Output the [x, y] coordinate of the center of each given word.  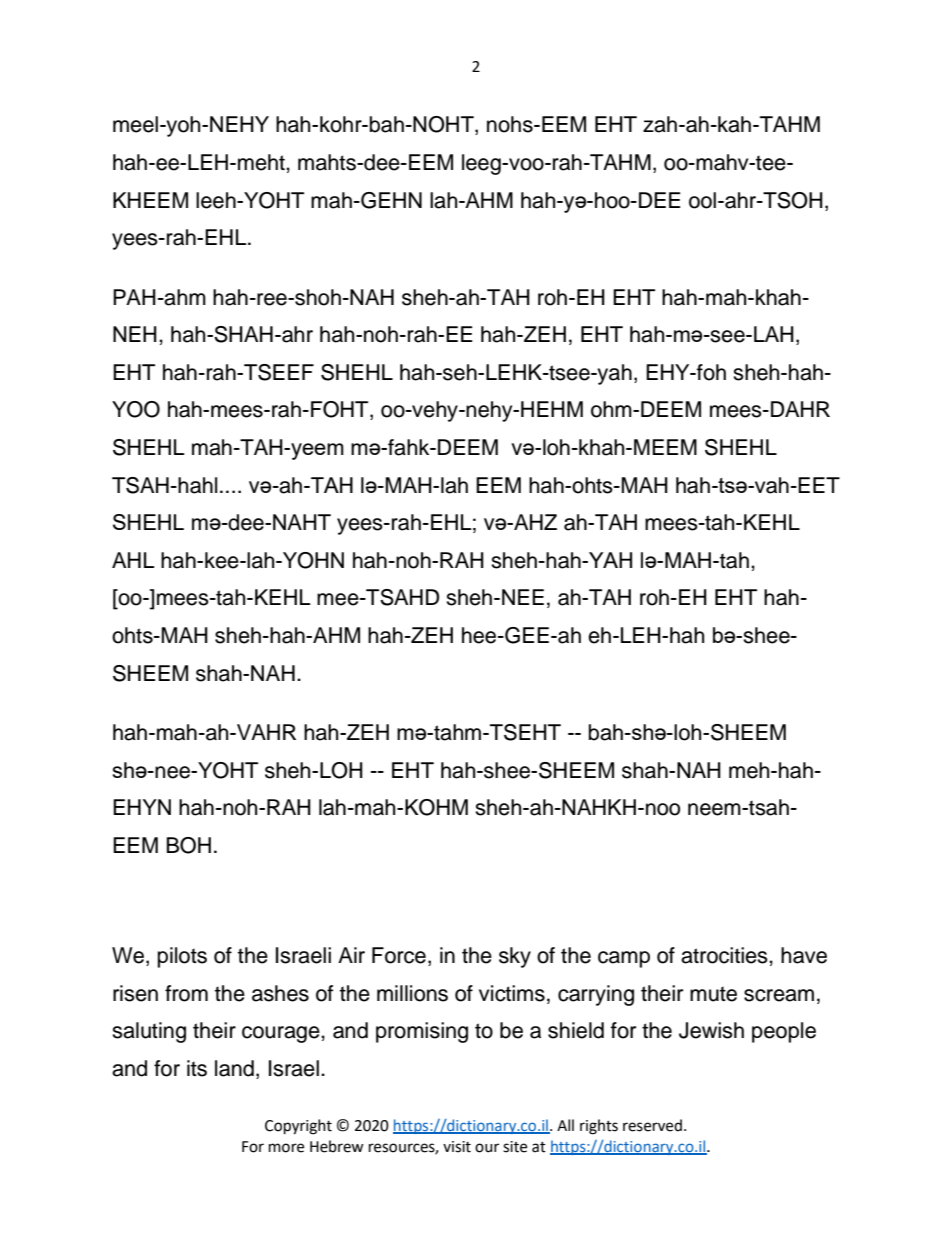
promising [422, 1032]
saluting [149, 1032]
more [286, 1148]
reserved [652, 1125]
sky [515, 957]
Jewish [711, 1030]
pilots [182, 957]
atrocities [725, 955]
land [234, 1068]
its [197, 1068]
